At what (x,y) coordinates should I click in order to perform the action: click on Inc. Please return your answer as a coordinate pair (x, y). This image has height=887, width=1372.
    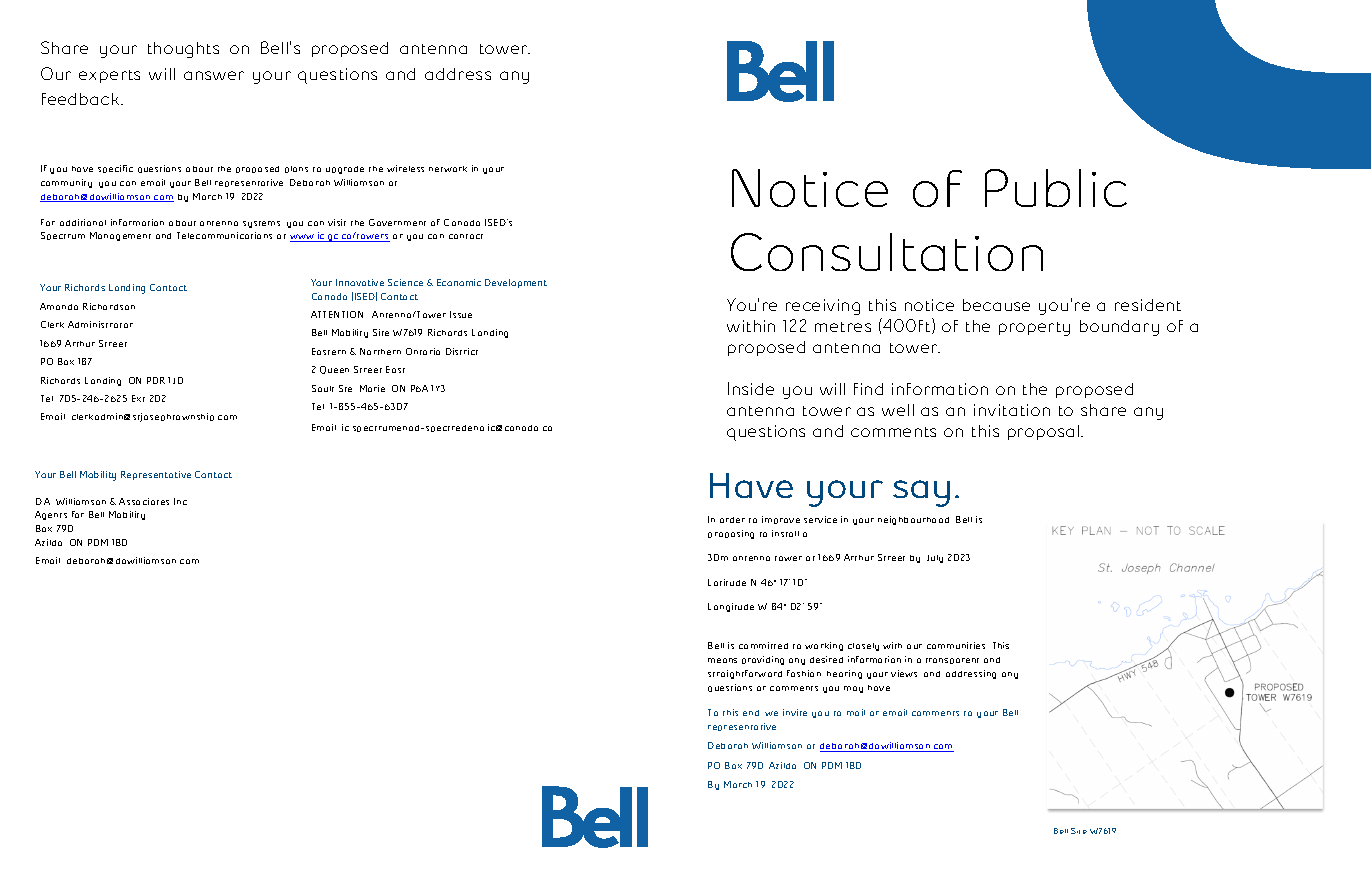
    Looking at the image, I should click on (180, 501).
